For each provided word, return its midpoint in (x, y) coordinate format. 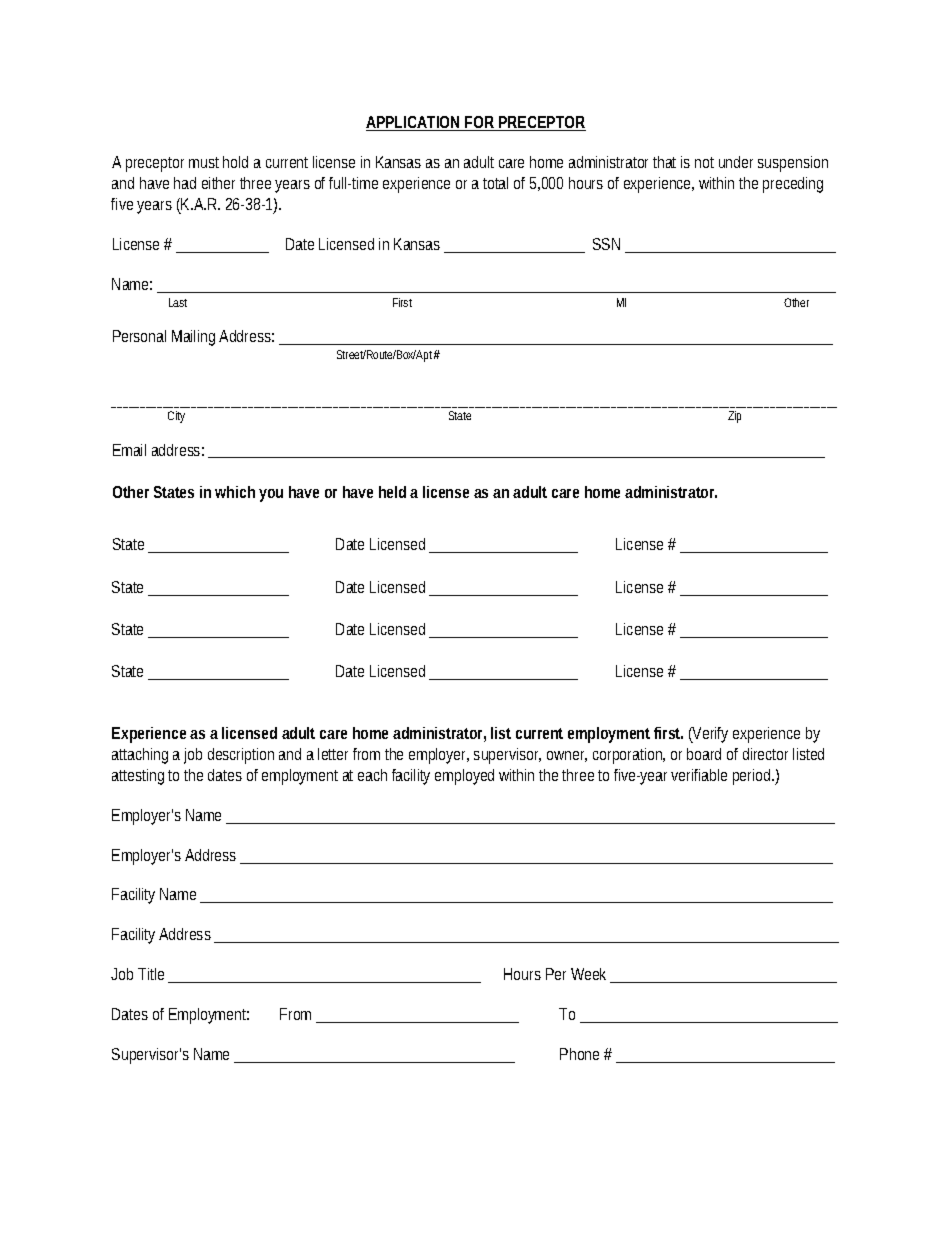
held (392, 492)
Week (591, 975)
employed (464, 777)
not (704, 162)
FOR (480, 123)
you (271, 495)
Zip (734, 417)
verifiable (699, 775)
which (235, 492)
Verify (709, 735)
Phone (579, 1054)
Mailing (193, 338)
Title (153, 975)
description (241, 756)
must (204, 162)
